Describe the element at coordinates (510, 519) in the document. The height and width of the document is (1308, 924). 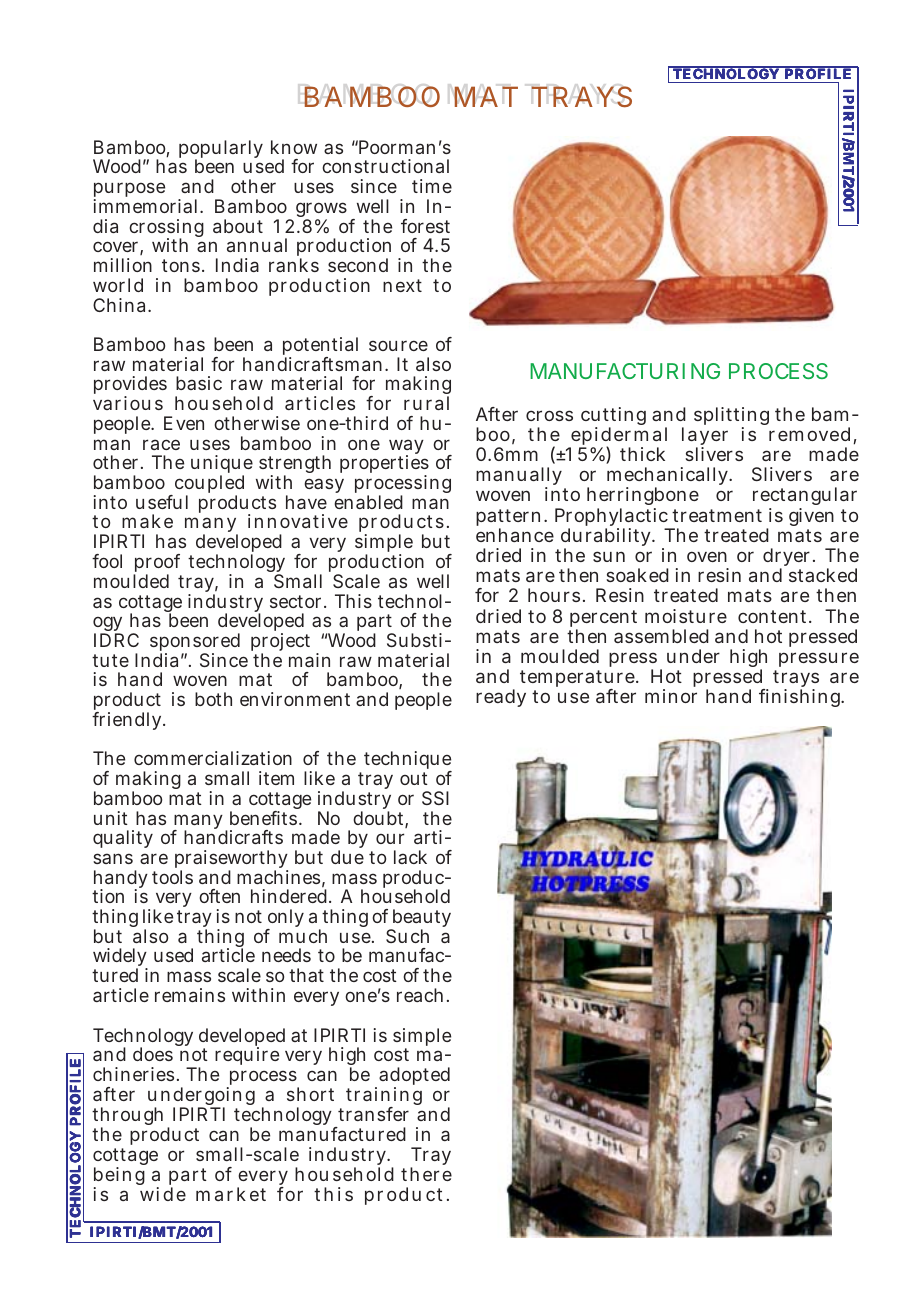
I see `pattern` at that location.
